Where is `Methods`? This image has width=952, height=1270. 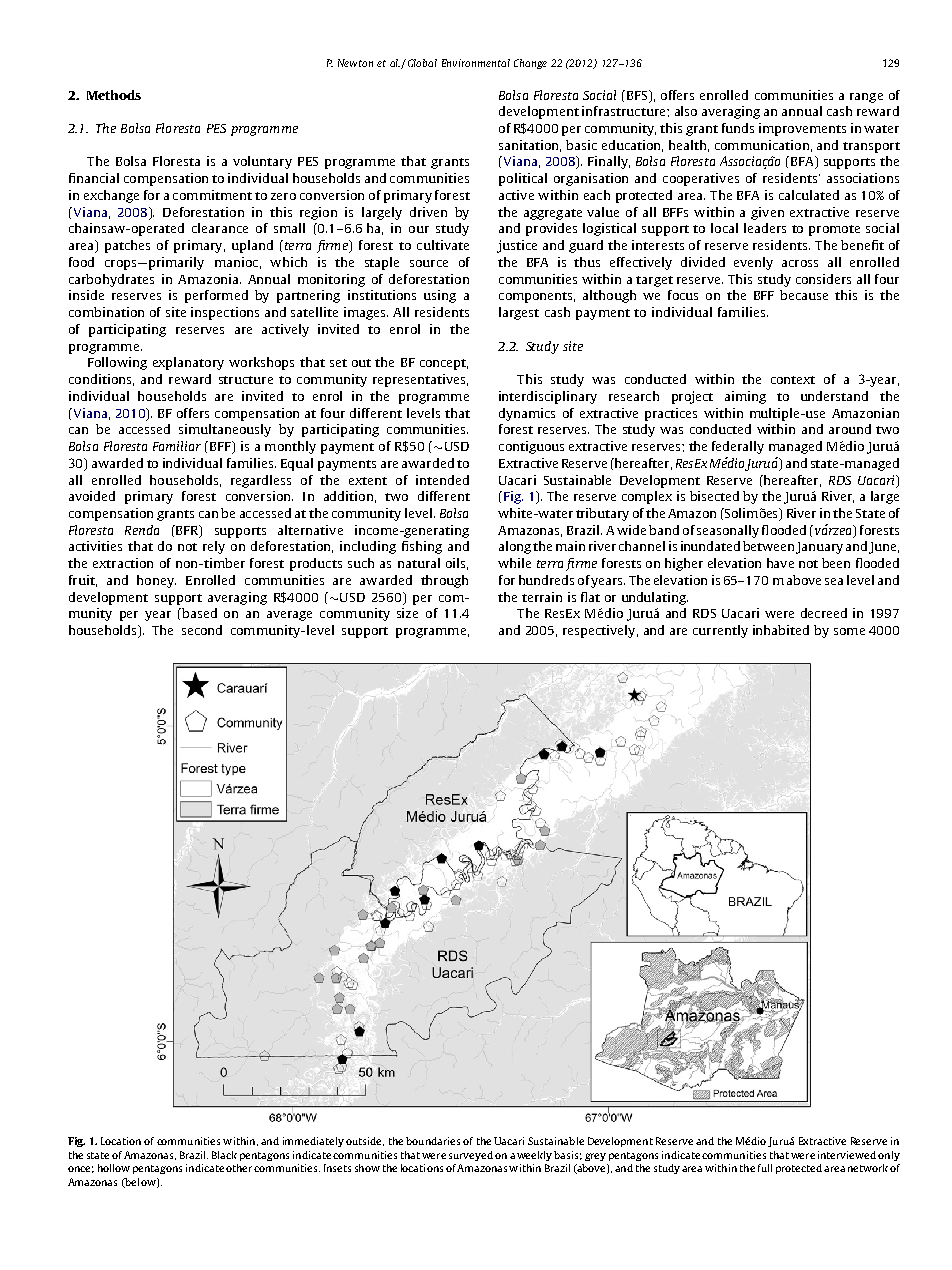
Methods is located at coordinates (114, 95).
